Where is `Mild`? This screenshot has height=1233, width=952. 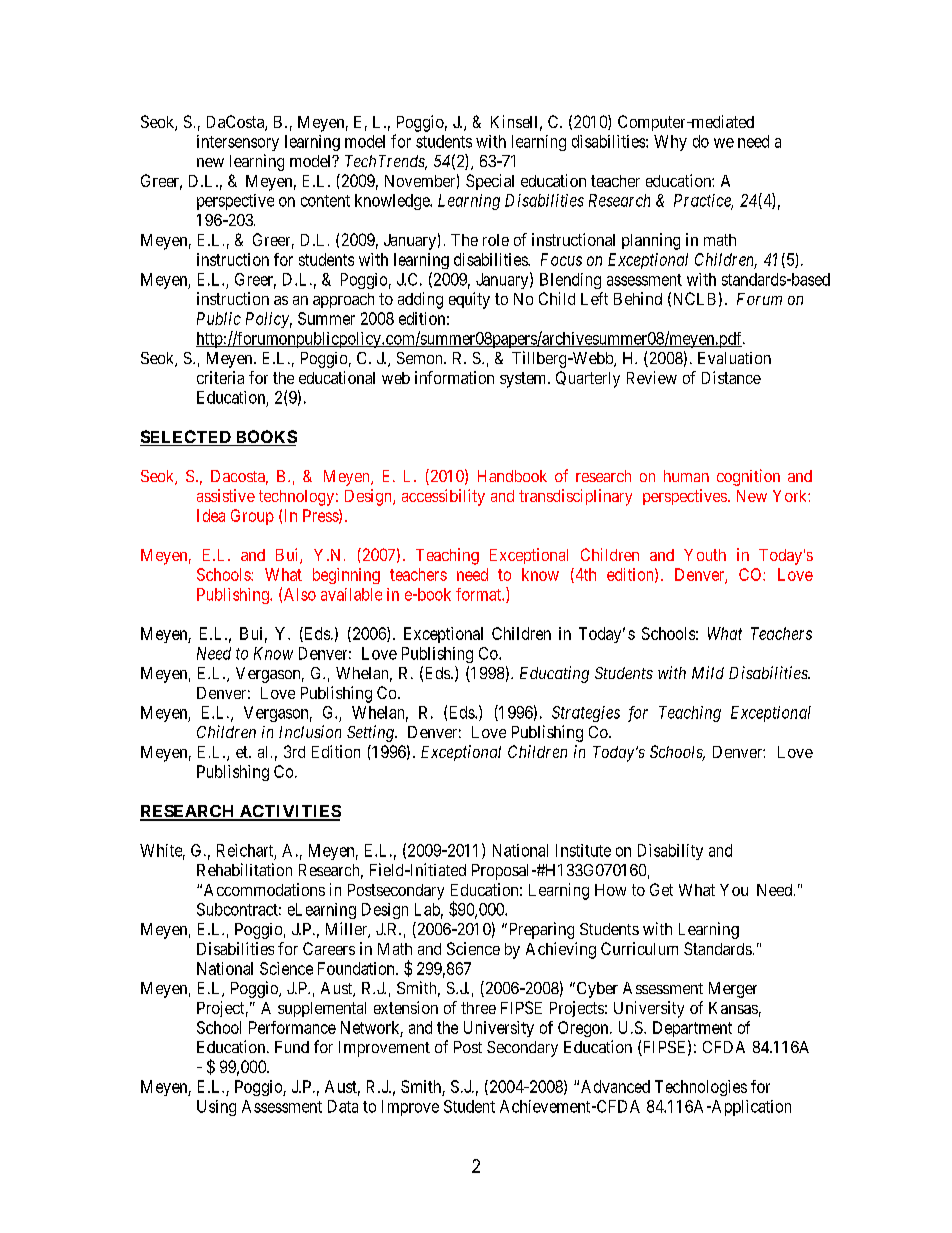 Mild is located at coordinates (708, 672).
